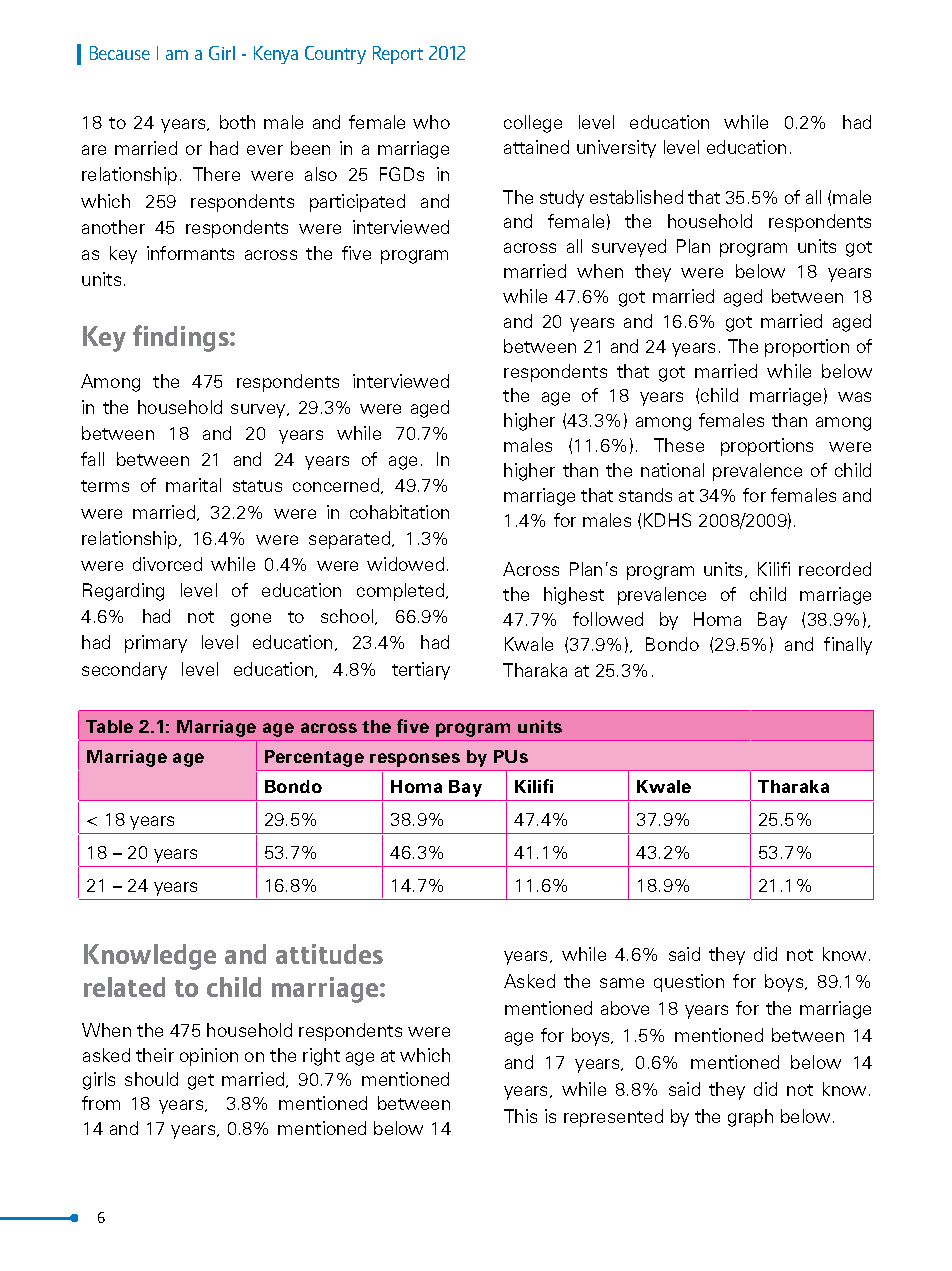 This screenshot has height=1271, width=952. Describe the element at coordinates (400, 592) in the screenshot. I see `completed` at that location.
